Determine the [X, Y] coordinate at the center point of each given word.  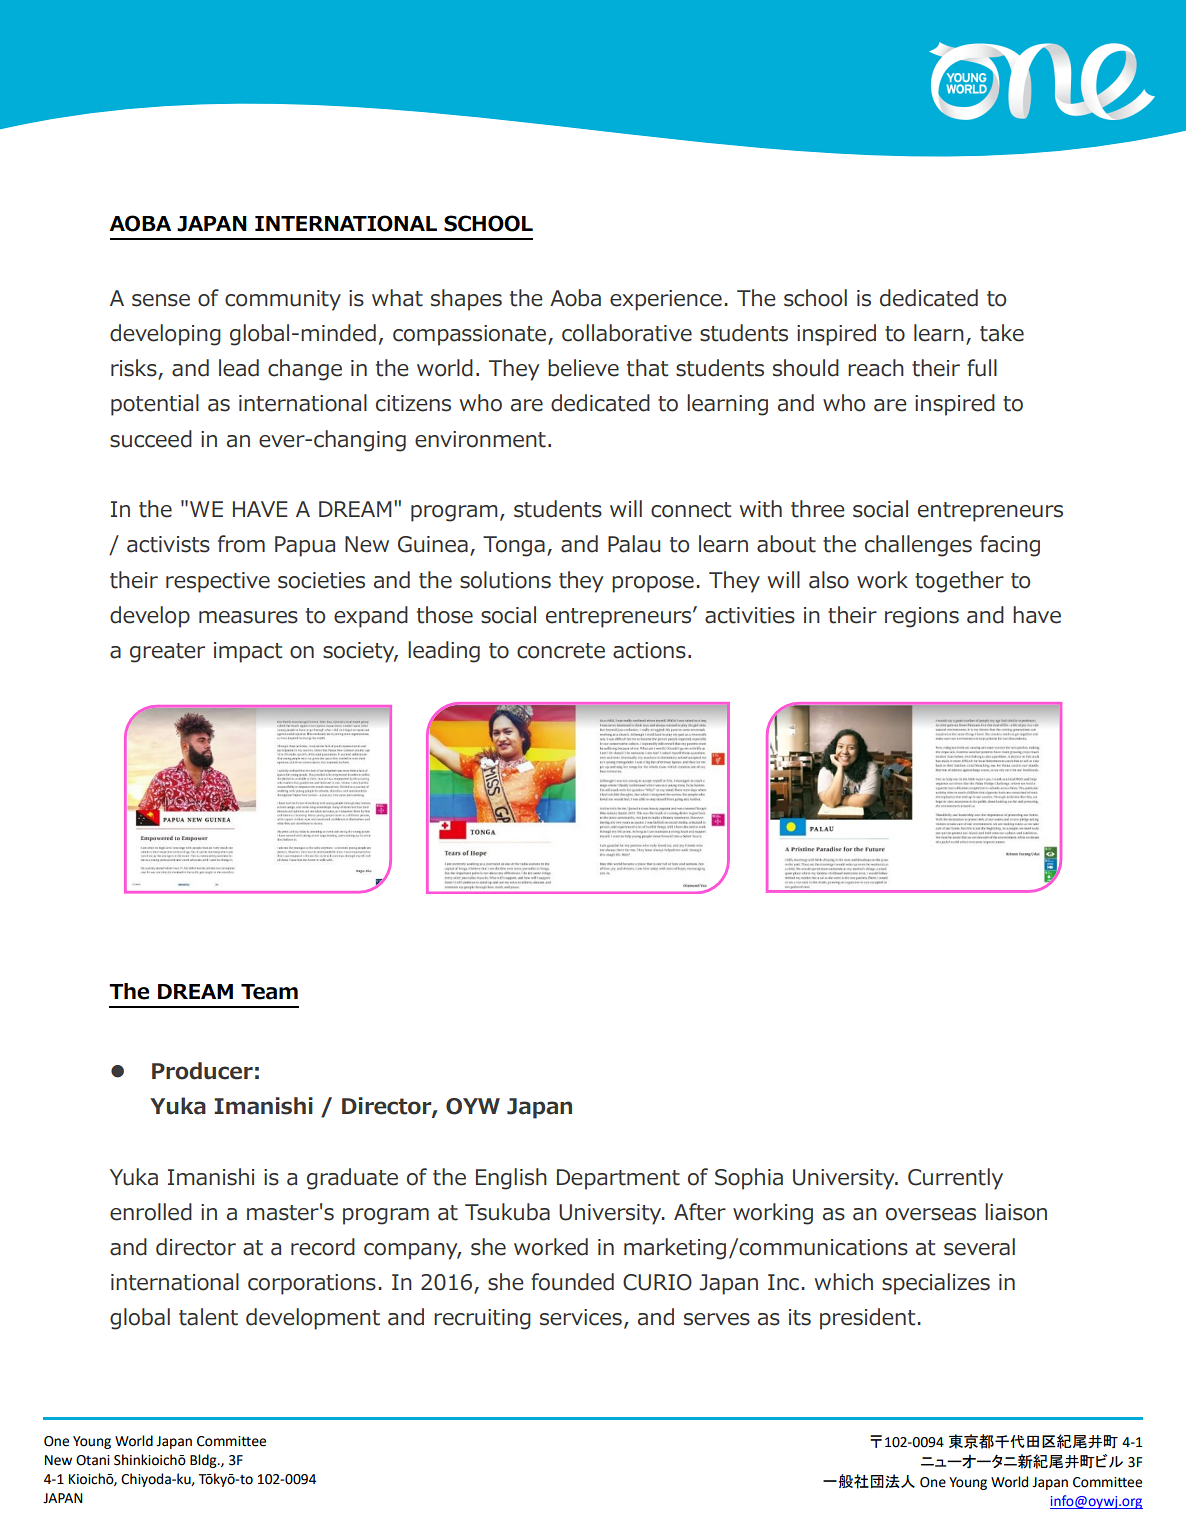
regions [922, 617]
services [581, 1317]
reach [876, 368]
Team [269, 992]
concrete [561, 651]
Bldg [204, 1461]
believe [583, 368]
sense [161, 300]
